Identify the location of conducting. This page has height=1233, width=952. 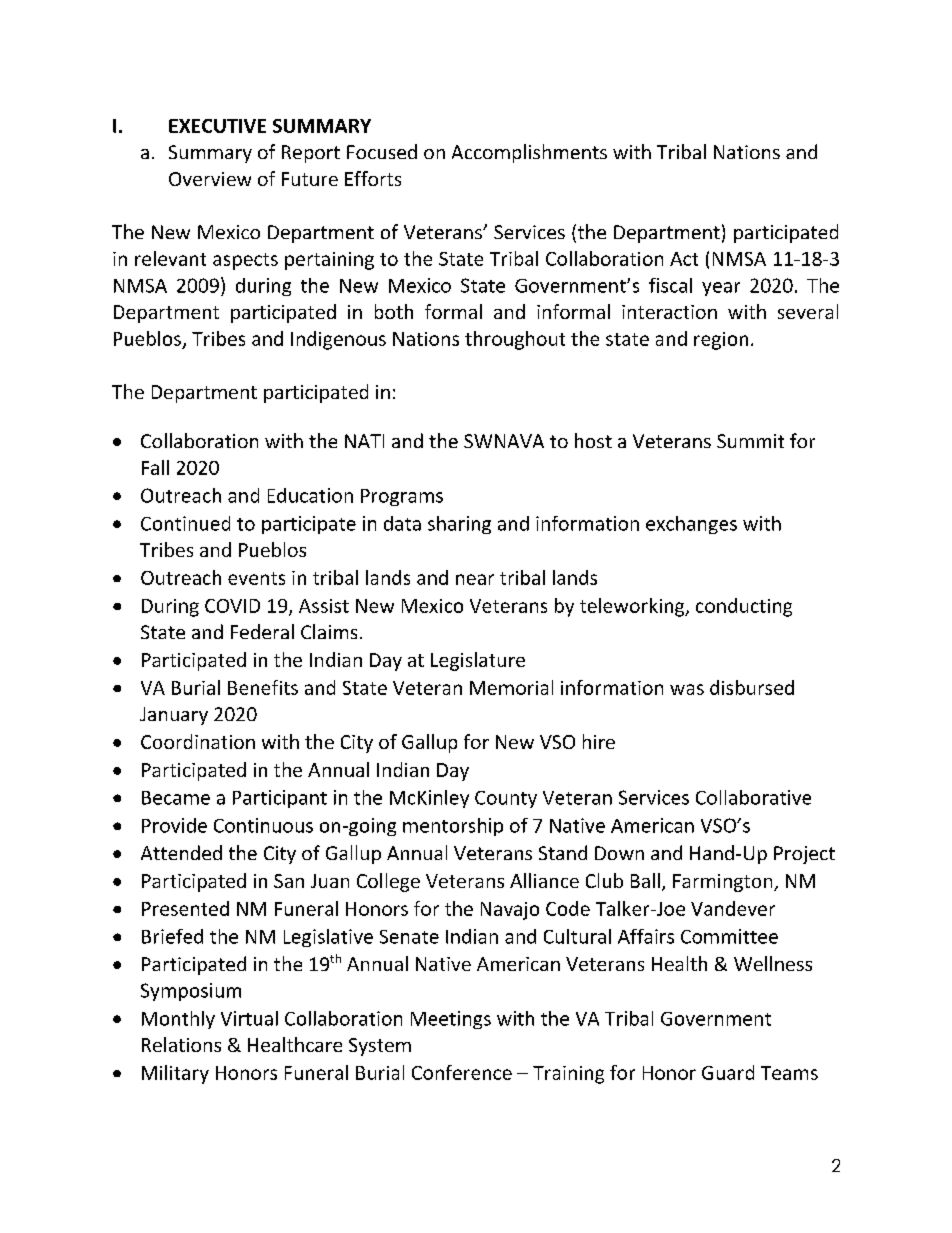
(744, 607).
